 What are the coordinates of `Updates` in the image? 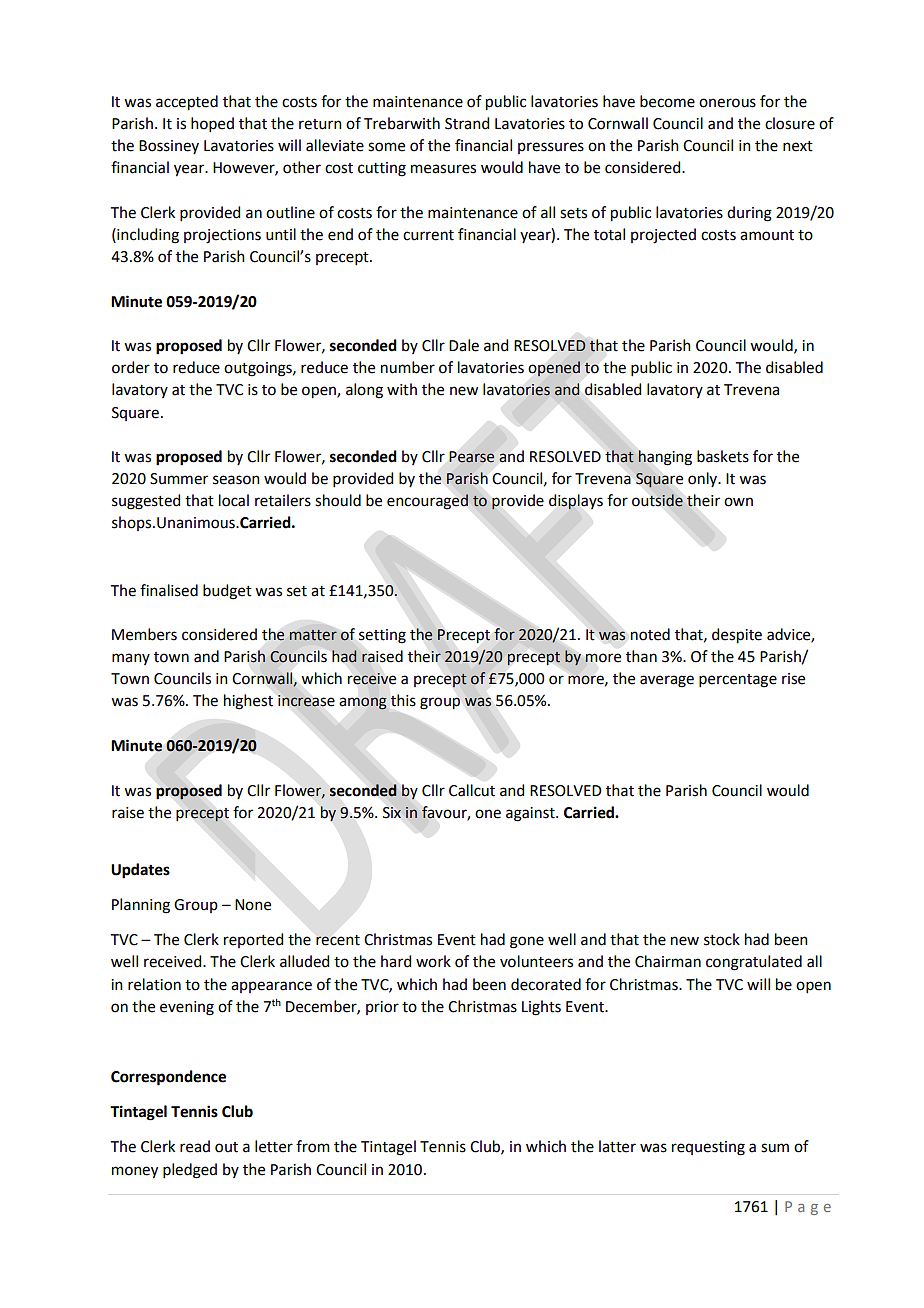 It's located at (140, 871).
